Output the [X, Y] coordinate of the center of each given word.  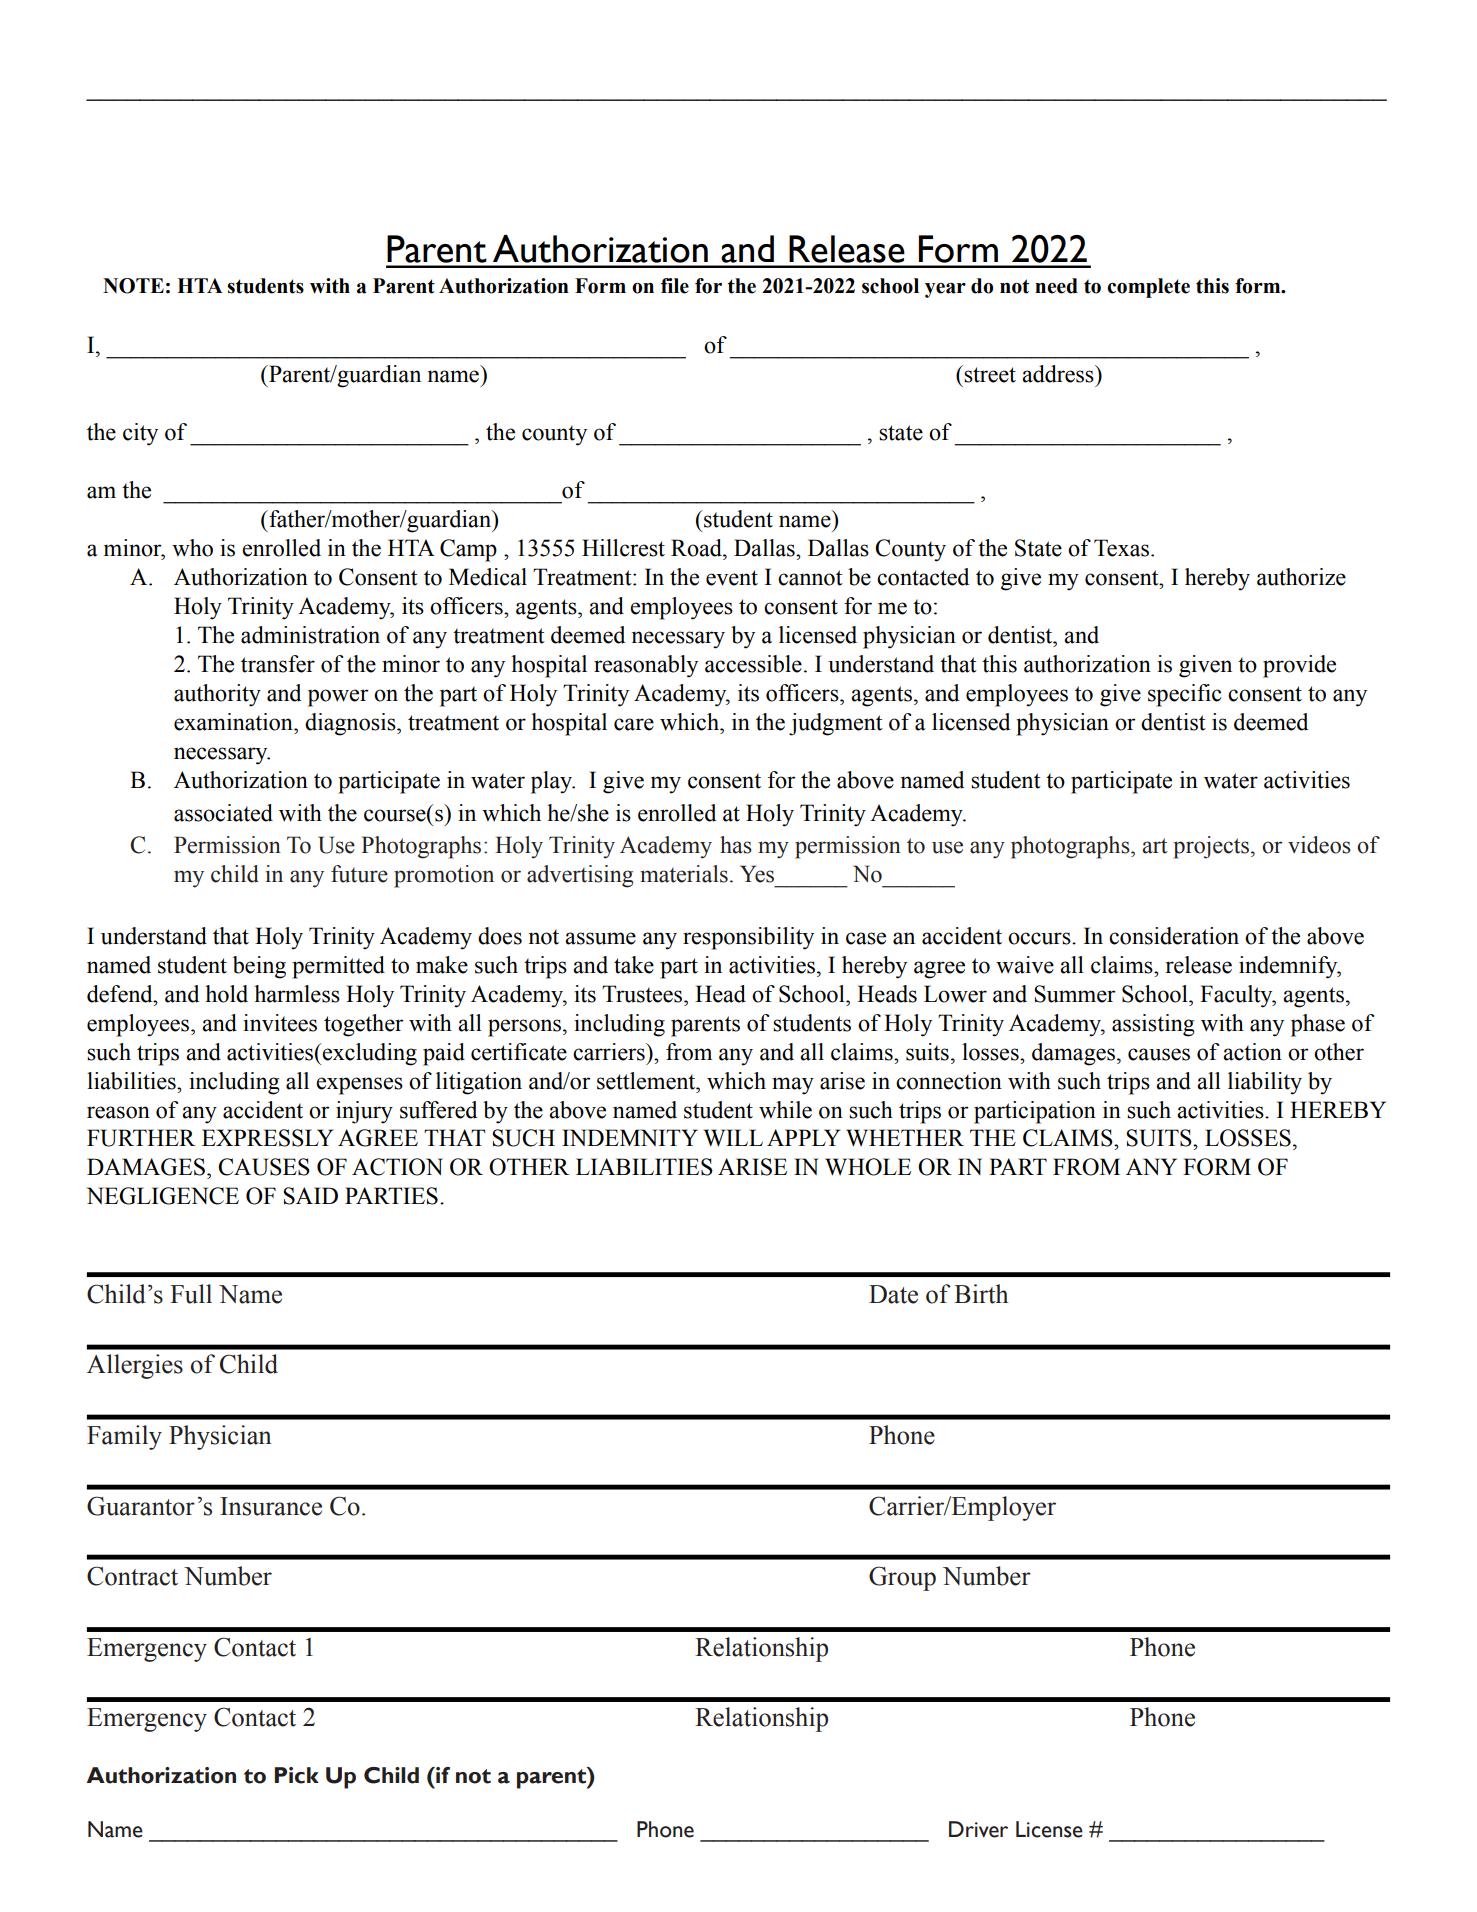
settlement [647, 1081]
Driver [978, 1829]
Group [902, 1578]
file [675, 286]
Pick [297, 1775]
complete [1148, 288]
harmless [297, 994]
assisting [1153, 1025]
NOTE [133, 286]
